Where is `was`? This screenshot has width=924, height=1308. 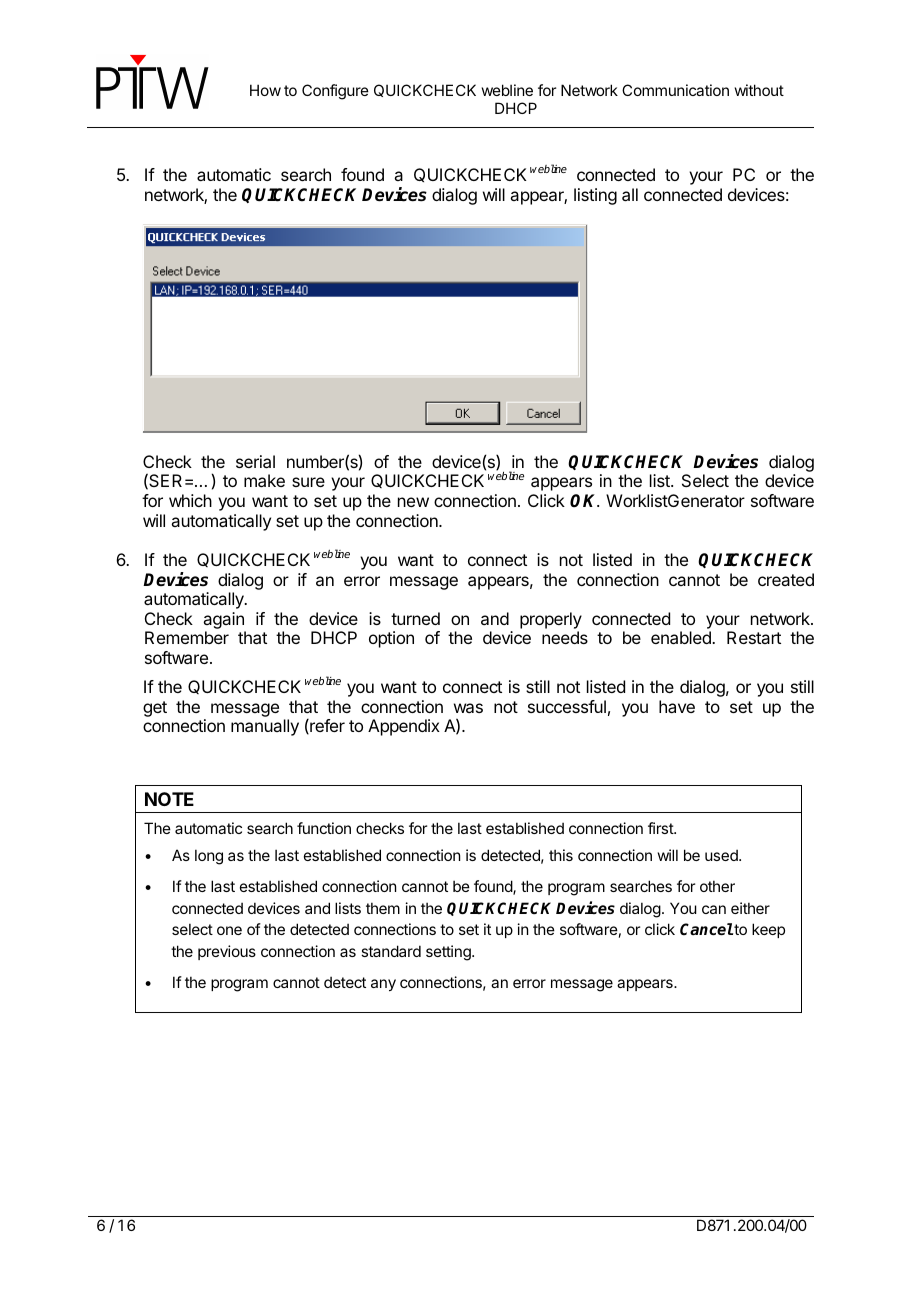
was is located at coordinates (468, 708).
